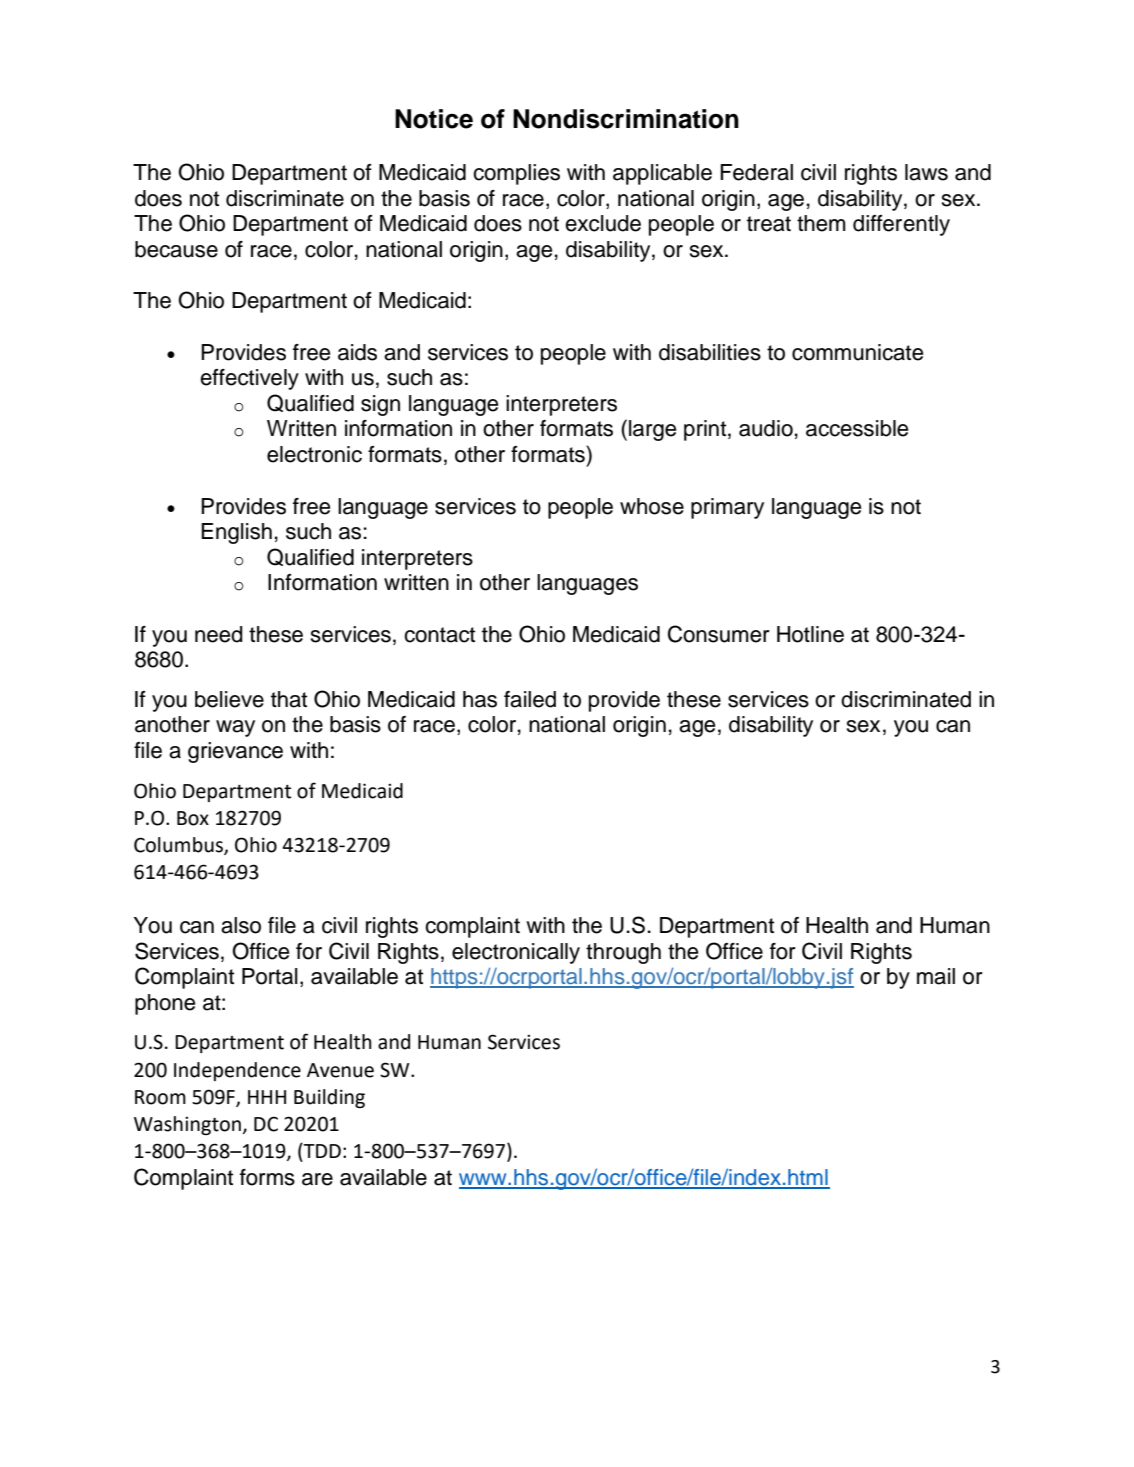 The width and height of the page is (1134, 1467). I want to click on because, so click(176, 249).
